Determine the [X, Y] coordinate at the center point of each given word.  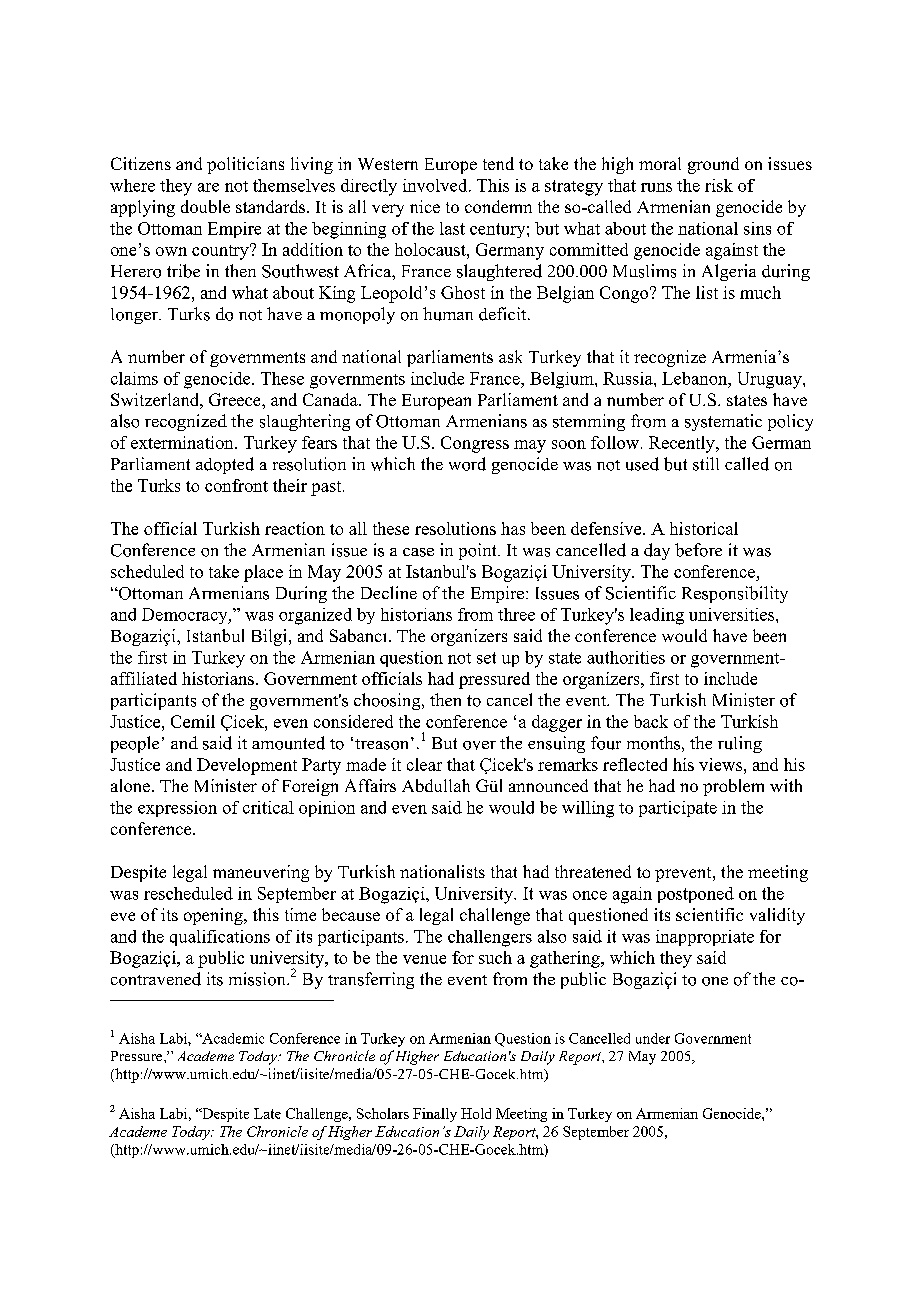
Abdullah [436, 785]
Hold [476, 1113]
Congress [475, 444]
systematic [723, 422]
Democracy [186, 616]
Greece [236, 399]
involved [436, 185]
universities [733, 614]
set [486, 658]
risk [719, 185]
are [208, 187]
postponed [696, 895]
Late [267, 1113]
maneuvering [261, 873]
